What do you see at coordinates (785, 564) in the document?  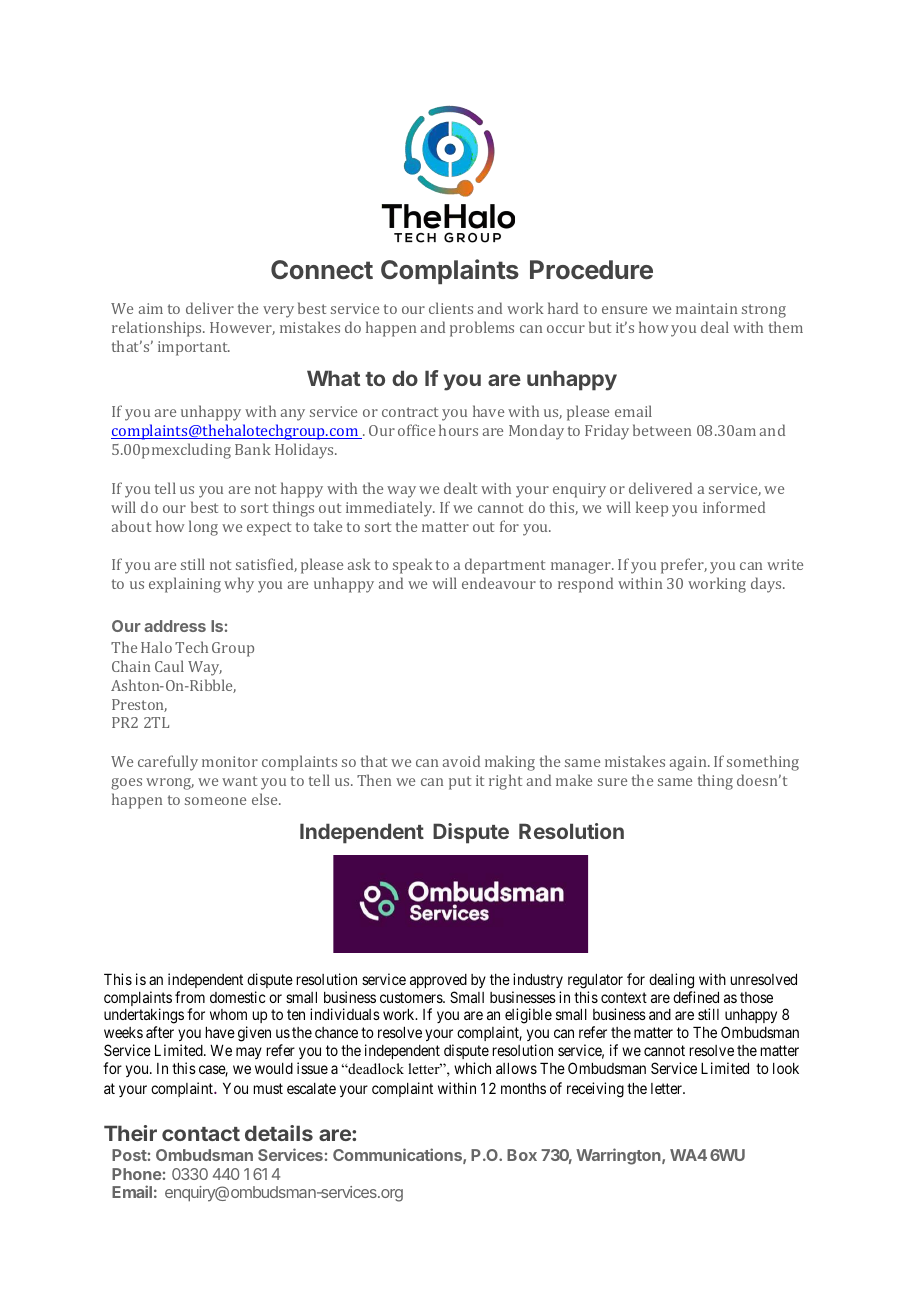 I see `write` at bounding box center [785, 564].
